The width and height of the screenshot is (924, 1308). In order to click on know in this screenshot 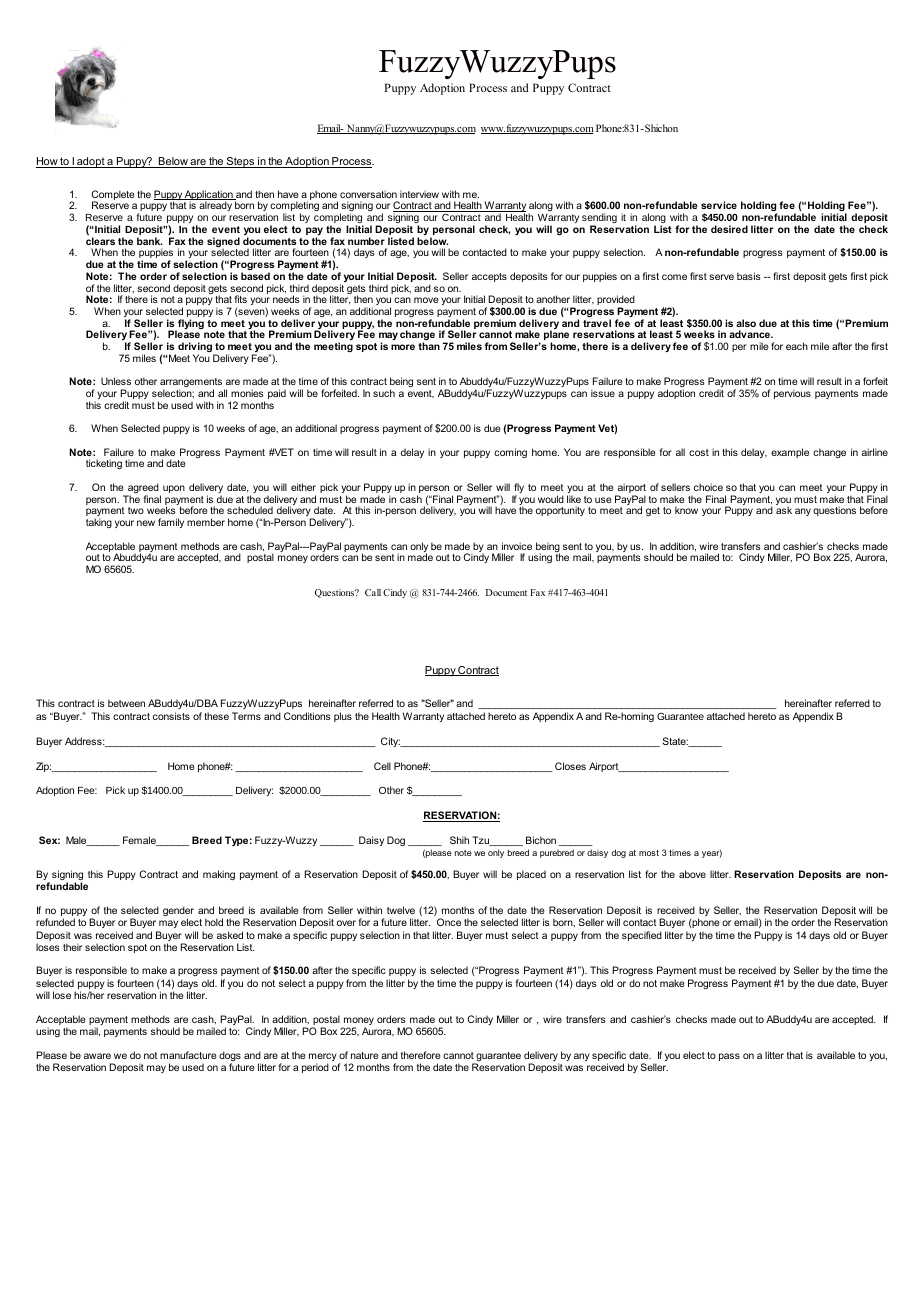, I will do `click(686, 510)`.
